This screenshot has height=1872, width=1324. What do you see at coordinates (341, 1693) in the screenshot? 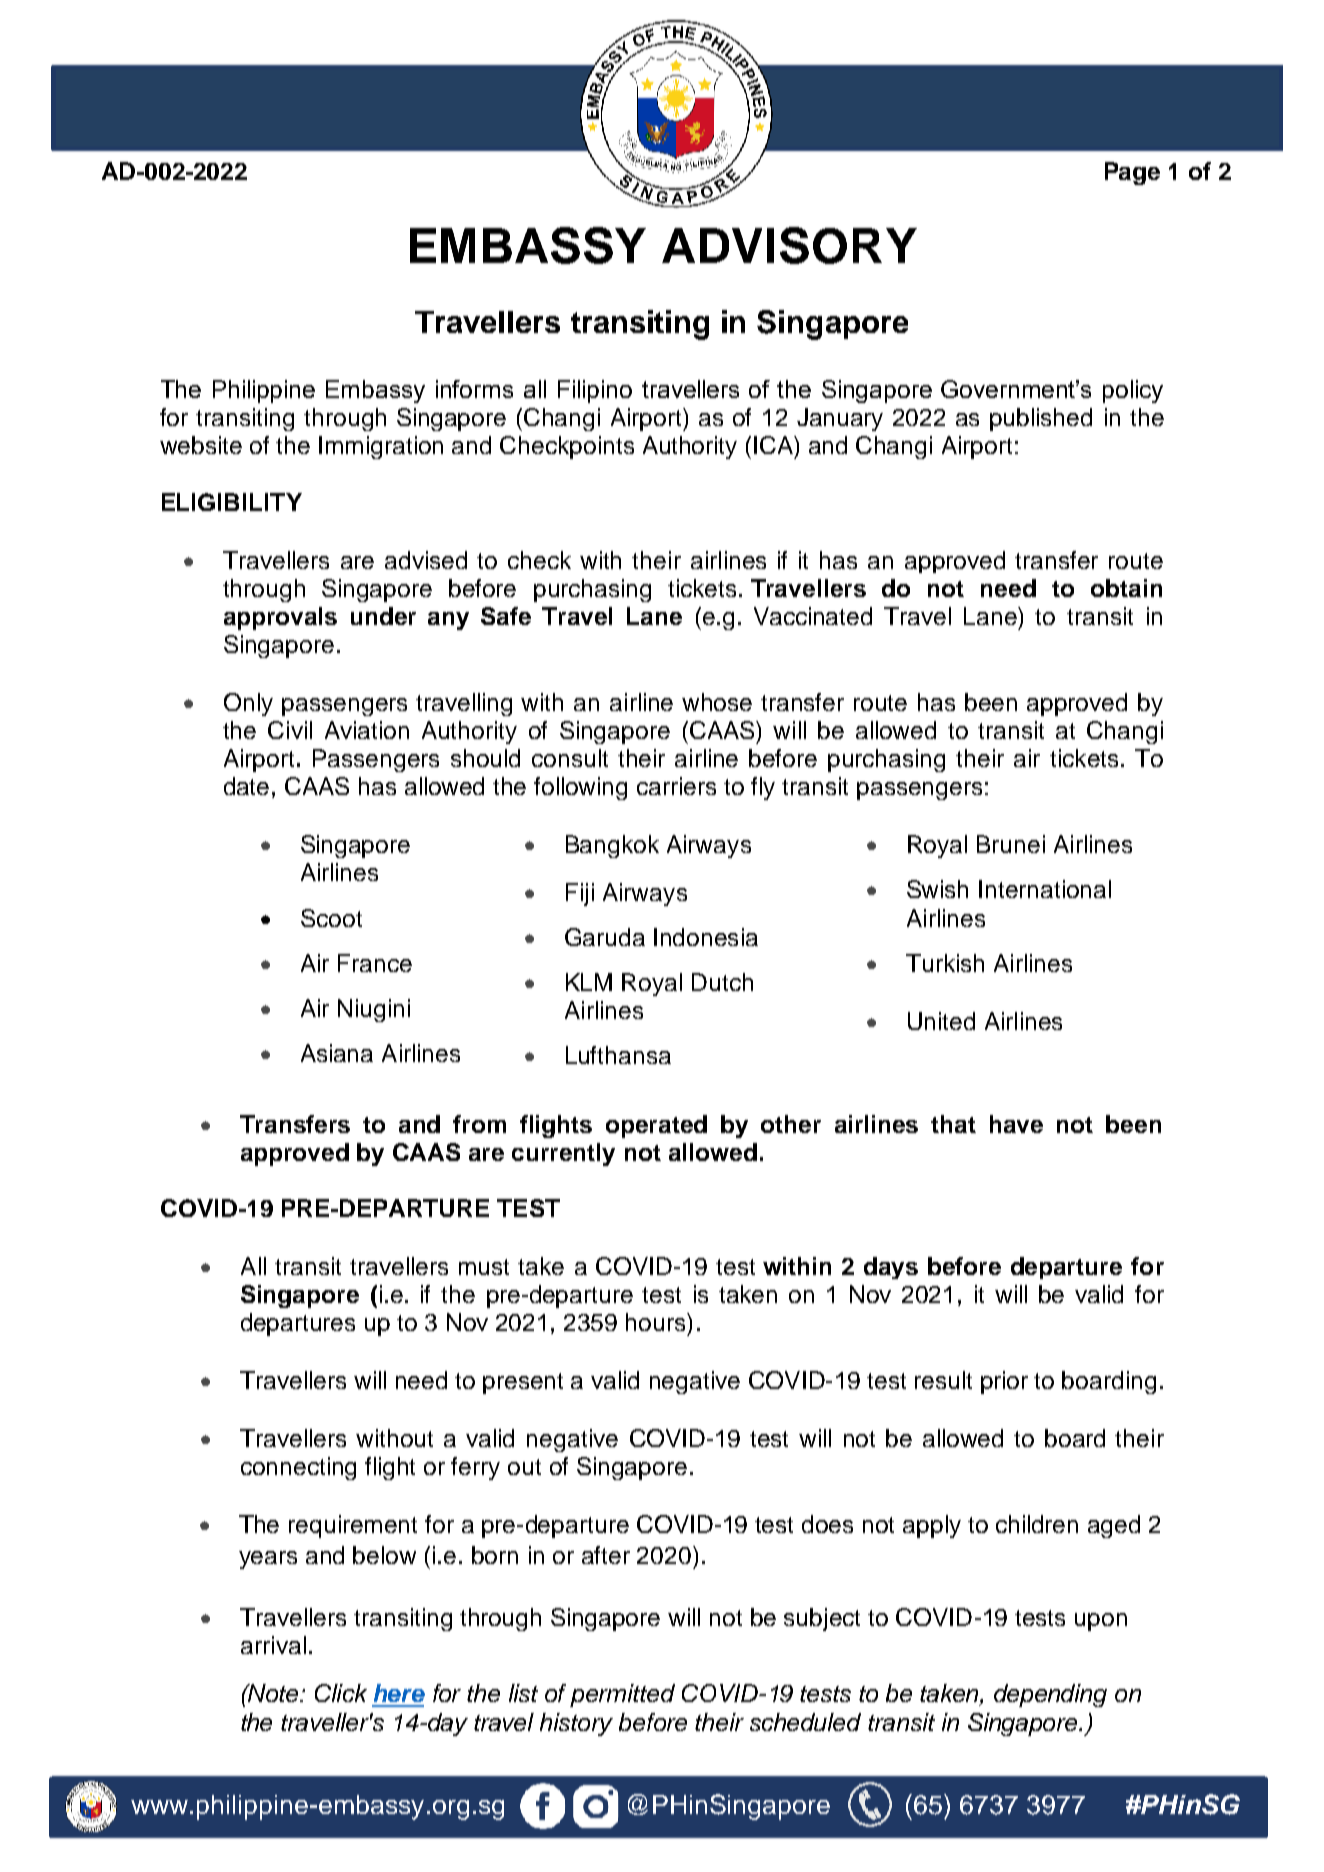
I see `Click` at bounding box center [341, 1693].
